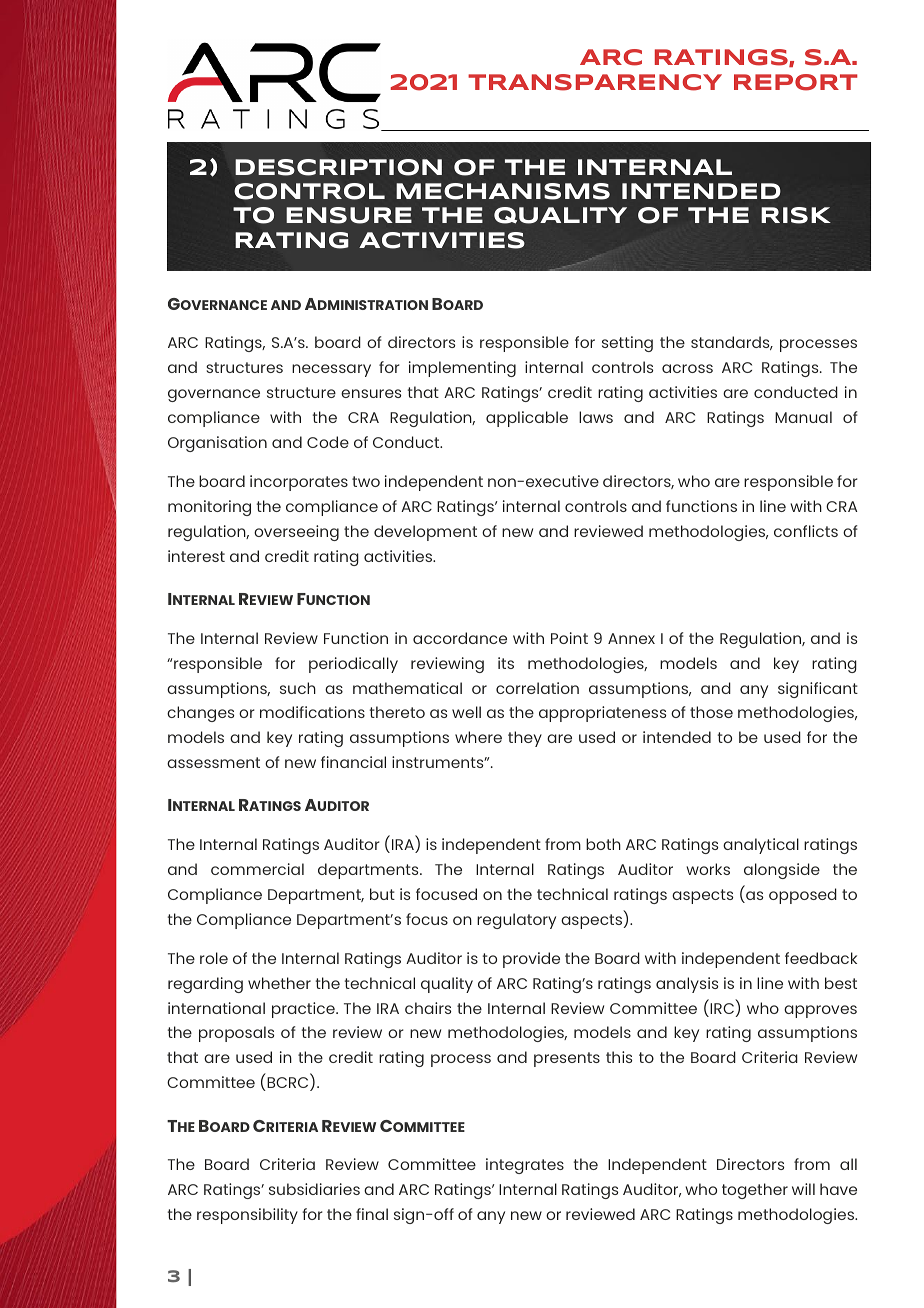  What do you see at coordinates (595, 82) in the screenshot?
I see `TRANSPARENCY` at bounding box center [595, 82].
